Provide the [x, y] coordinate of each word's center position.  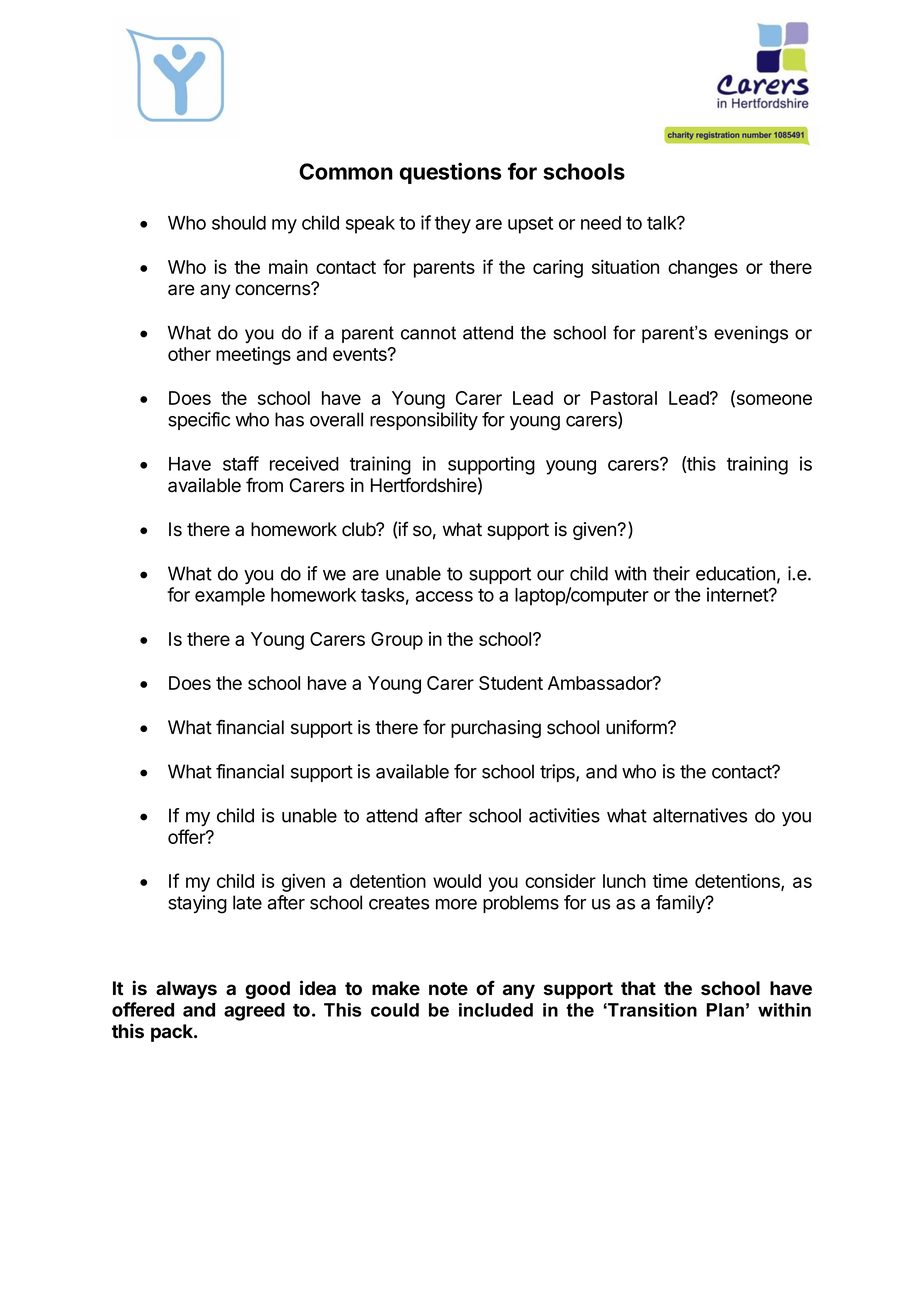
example [230, 597]
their [671, 573]
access [444, 596]
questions [450, 173]
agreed [254, 1012]
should [239, 223]
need [601, 223]
